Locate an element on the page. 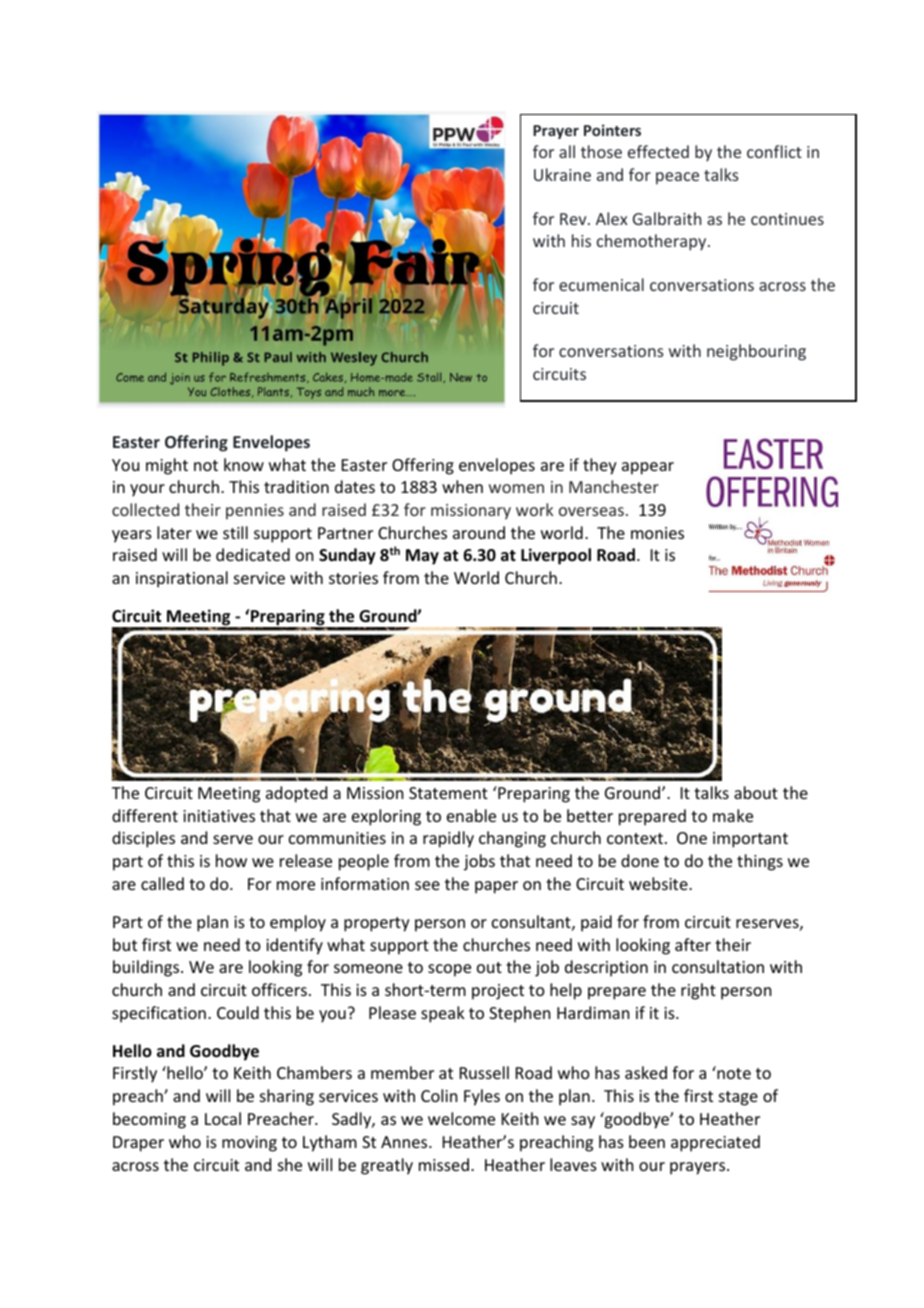 Image resolution: width=924 pixels, height=1308 pixels. welcome is located at coordinates (461, 1118).
